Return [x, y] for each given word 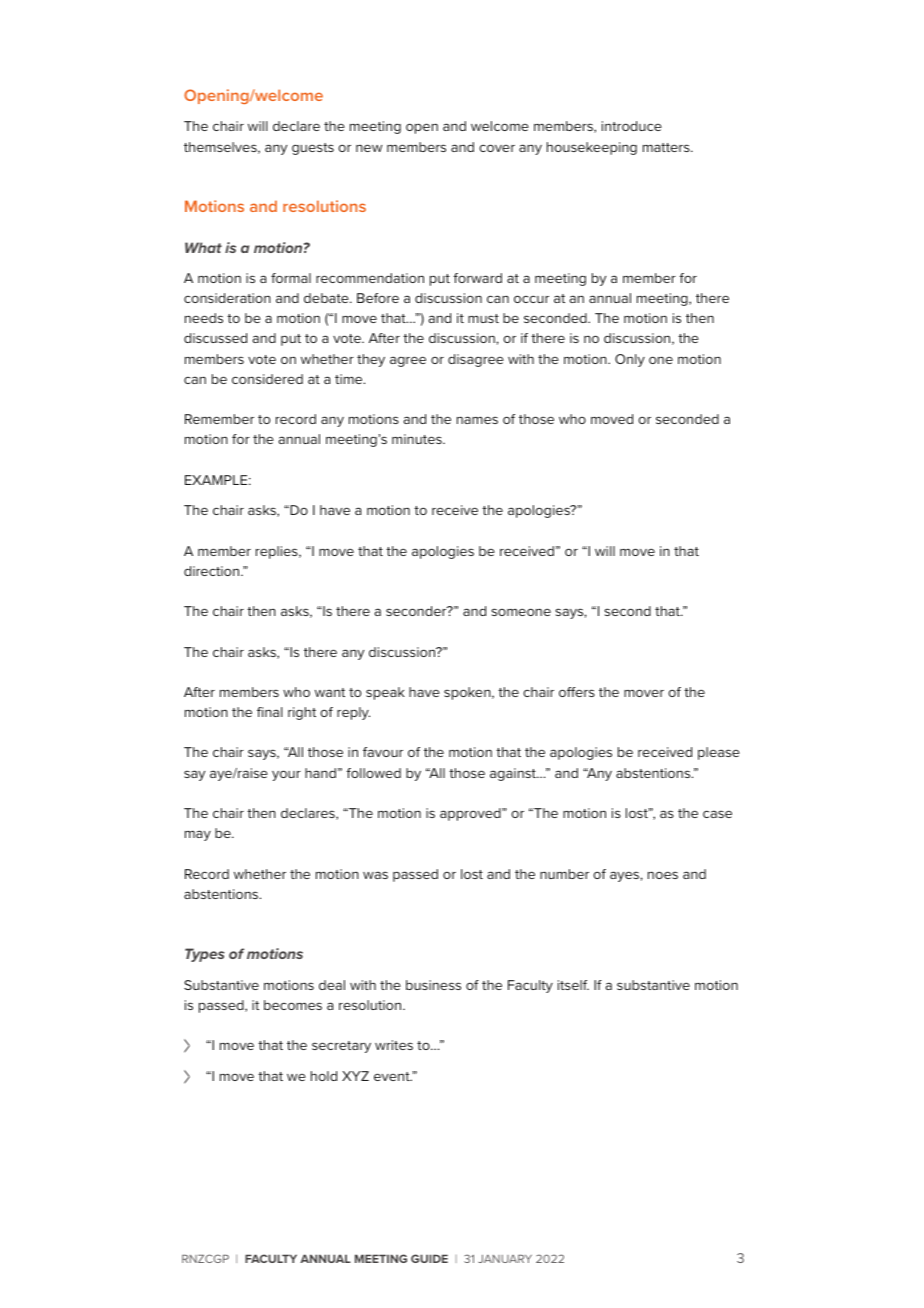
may [198, 835]
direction [213, 571]
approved [471, 814]
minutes [418, 439]
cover [497, 148]
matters [667, 147]
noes [663, 875]
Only [630, 360]
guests [313, 149]
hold [324, 1076]
